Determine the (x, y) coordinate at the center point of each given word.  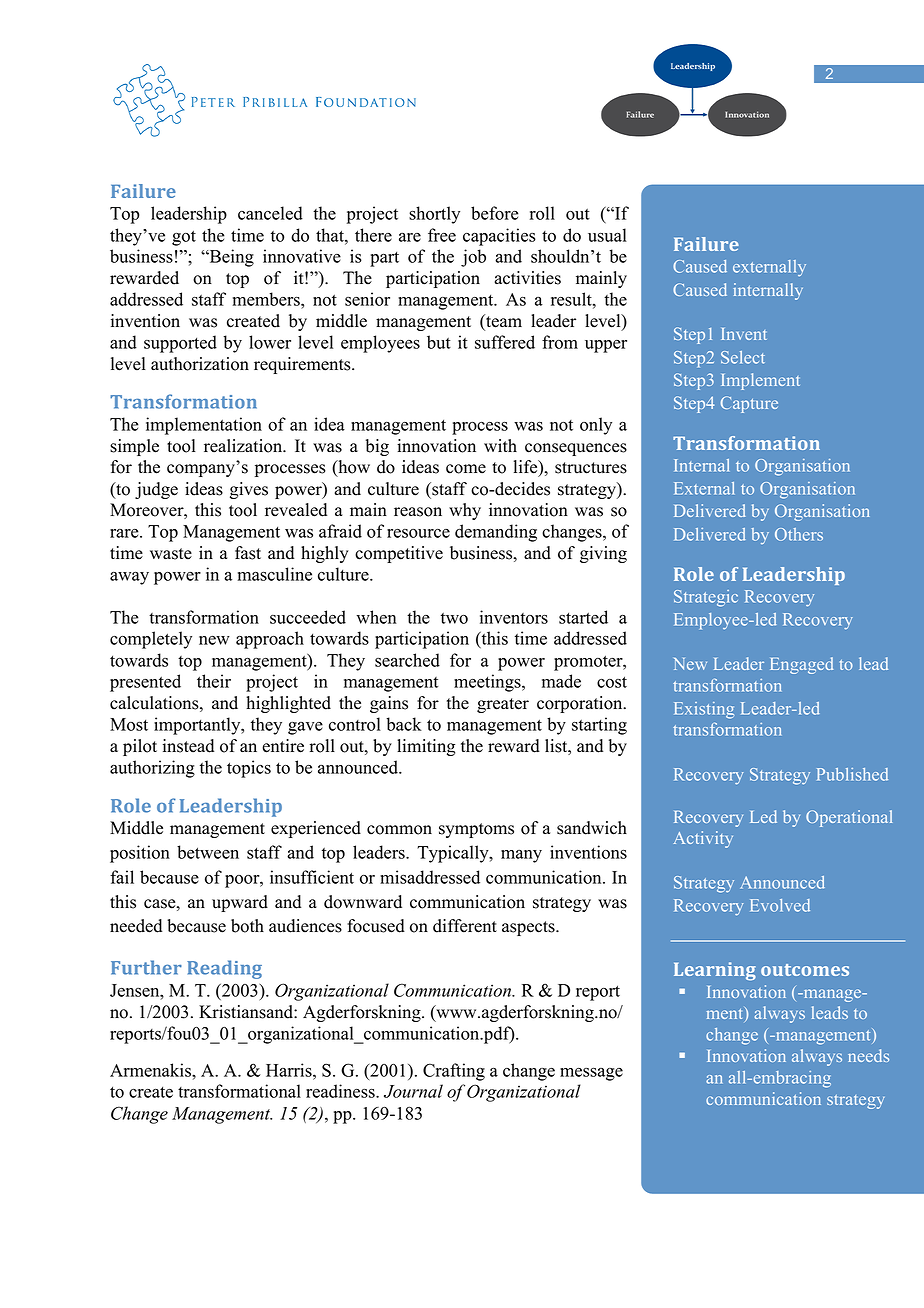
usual (607, 235)
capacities (499, 237)
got (184, 238)
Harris (290, 1070)
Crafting (454, 1072)
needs (868, 1055)
